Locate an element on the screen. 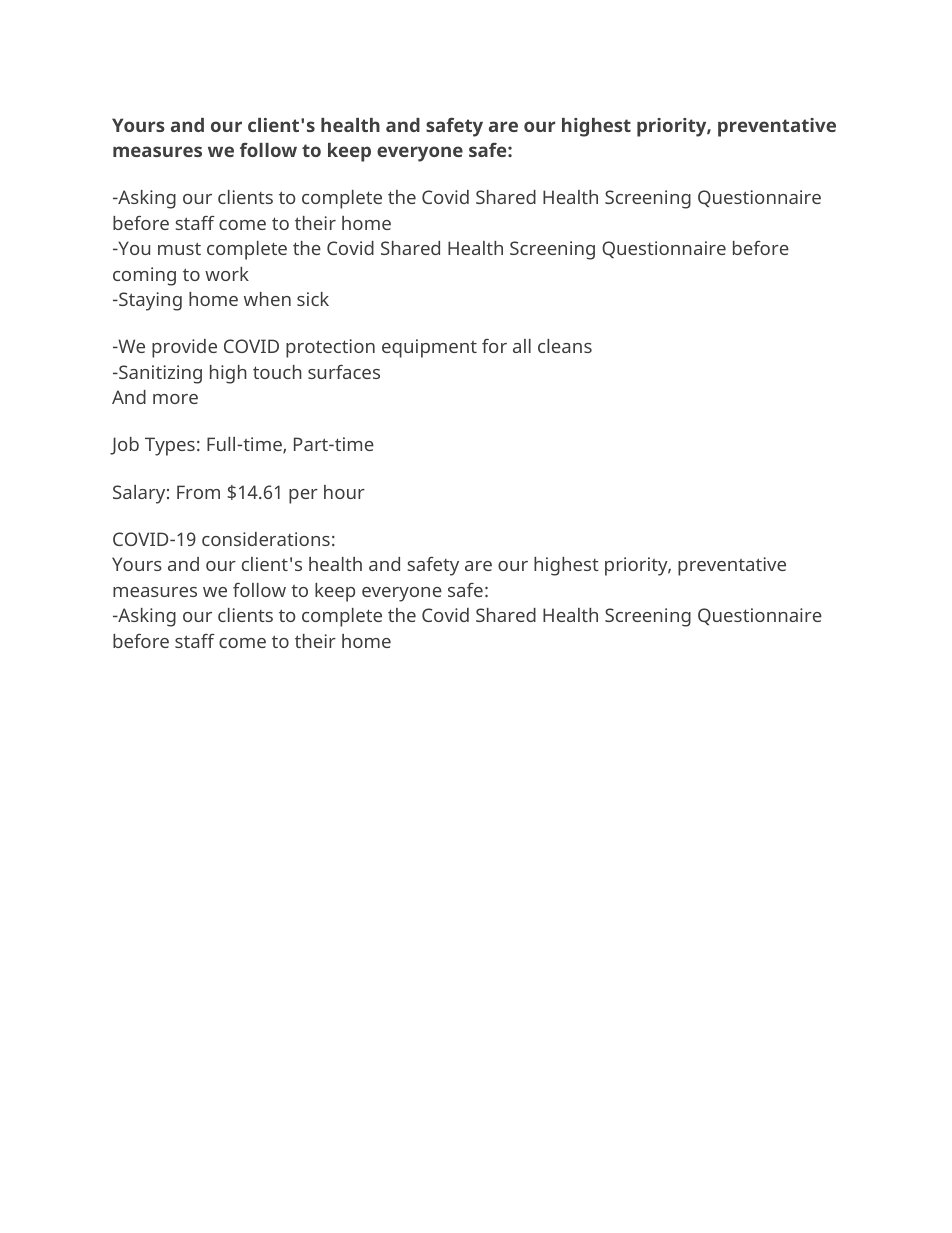 The image size is (952, 1233). provide is located at coordinates (184, 348).
